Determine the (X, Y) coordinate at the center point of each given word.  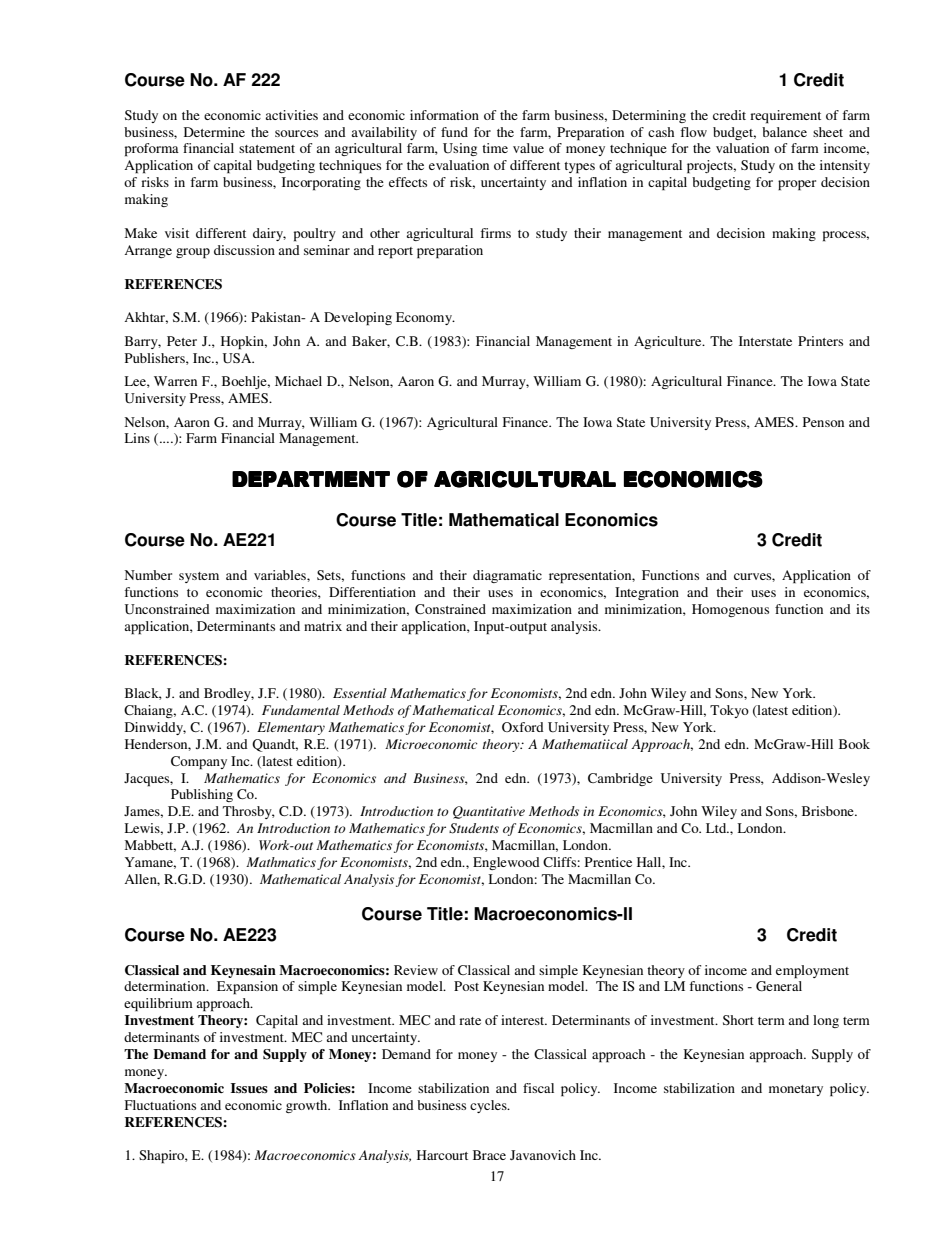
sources (296, 133)
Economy (425, 318)
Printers (820, 341)
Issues (249, 1088)
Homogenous (730, 610)
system (199, 577)
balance (784, 132)
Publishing (202, 795)
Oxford (523, 727)
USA (238, 358)
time (495, 148)
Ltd (717, 828)
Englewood (506, 863)
